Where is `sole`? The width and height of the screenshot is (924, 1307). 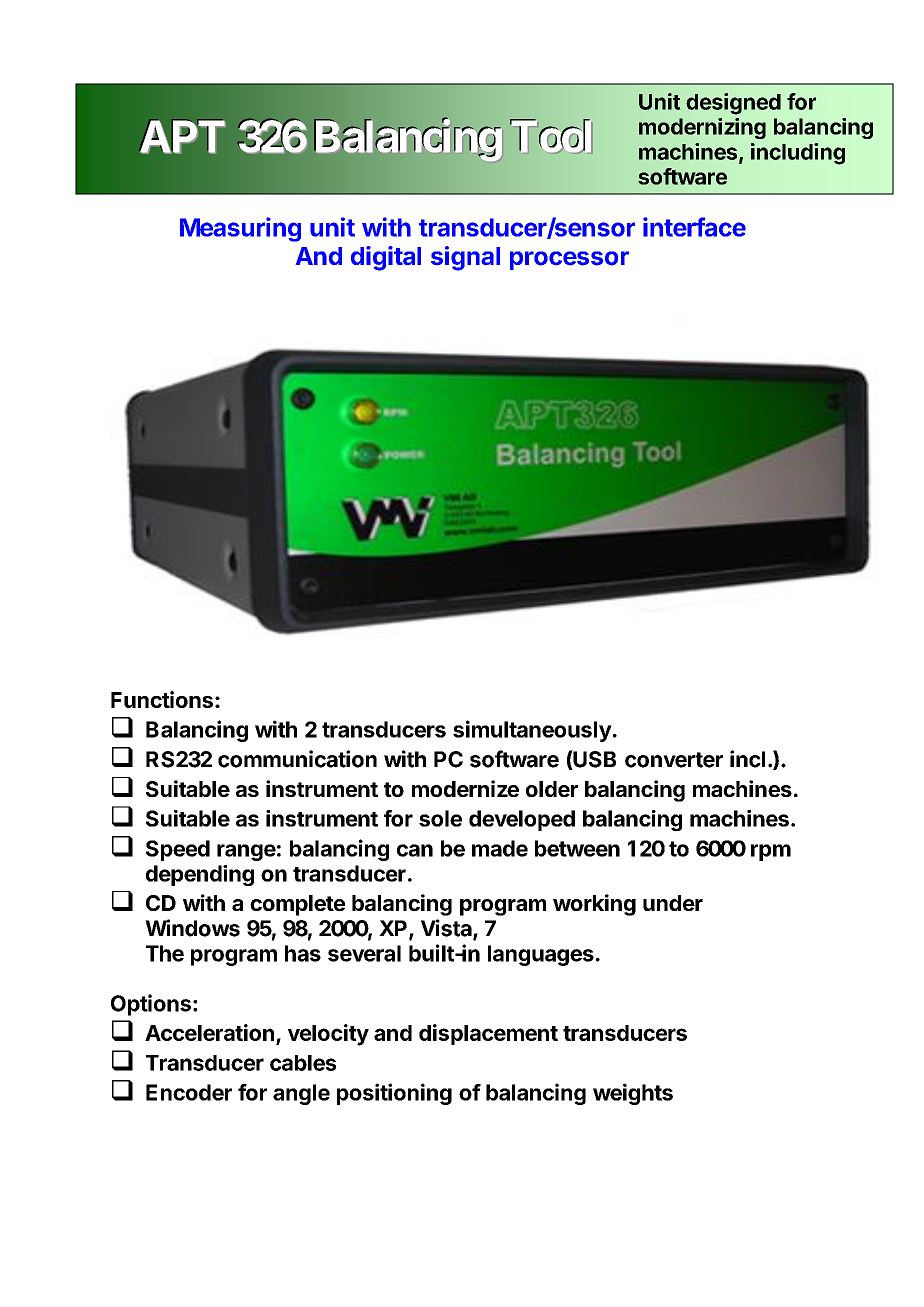 sole is located at coordinates (440, 818).
